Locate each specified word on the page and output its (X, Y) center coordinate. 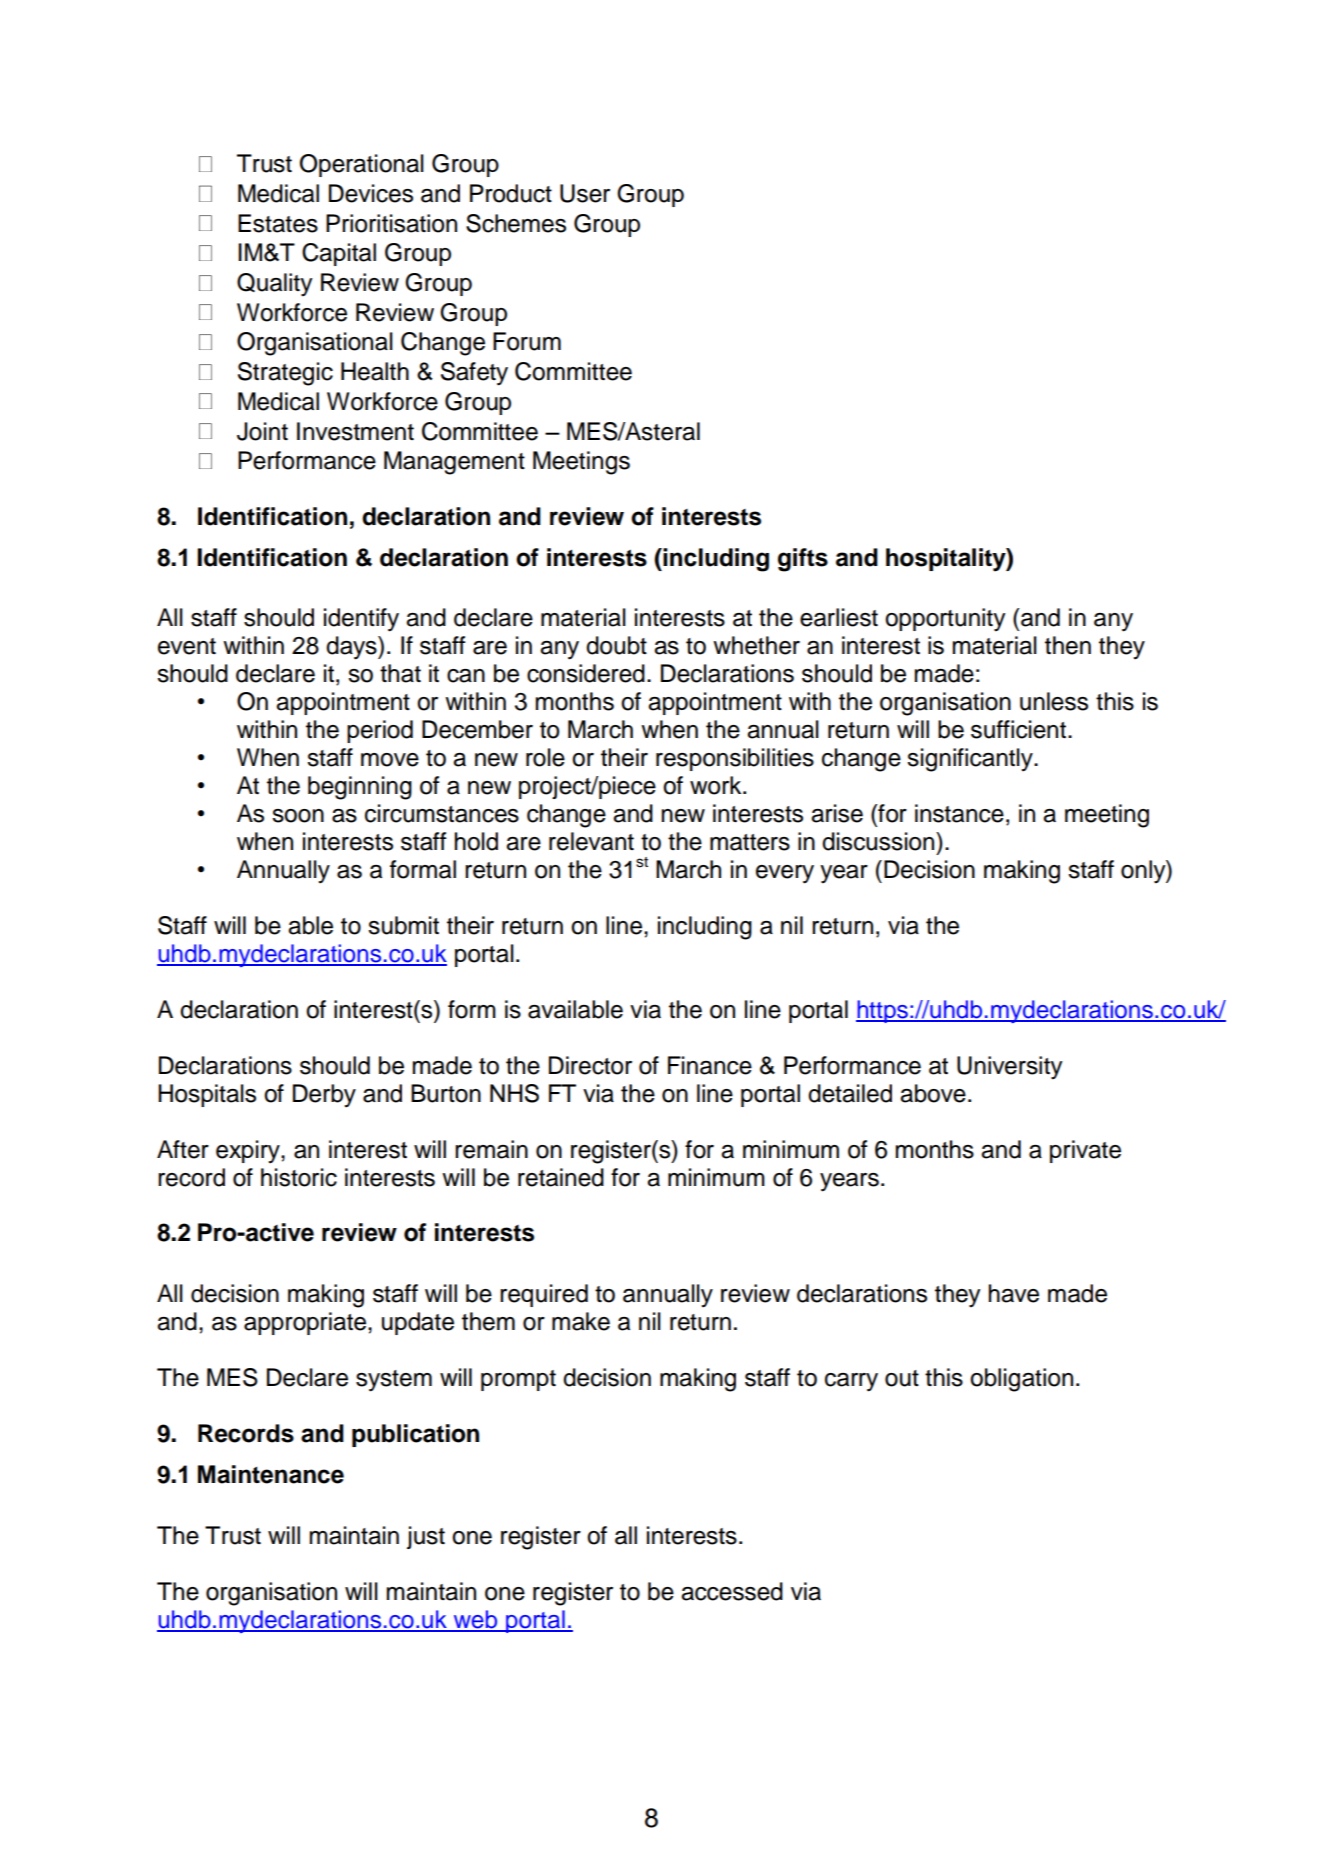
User (585, 193)
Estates (278, 223)
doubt (616, 645)
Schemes (516, 223)
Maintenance (271, 1474)
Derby (324, 1096)
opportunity (945, 620)
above (933, 1093)
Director (590, 1065)
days (352, 648)
